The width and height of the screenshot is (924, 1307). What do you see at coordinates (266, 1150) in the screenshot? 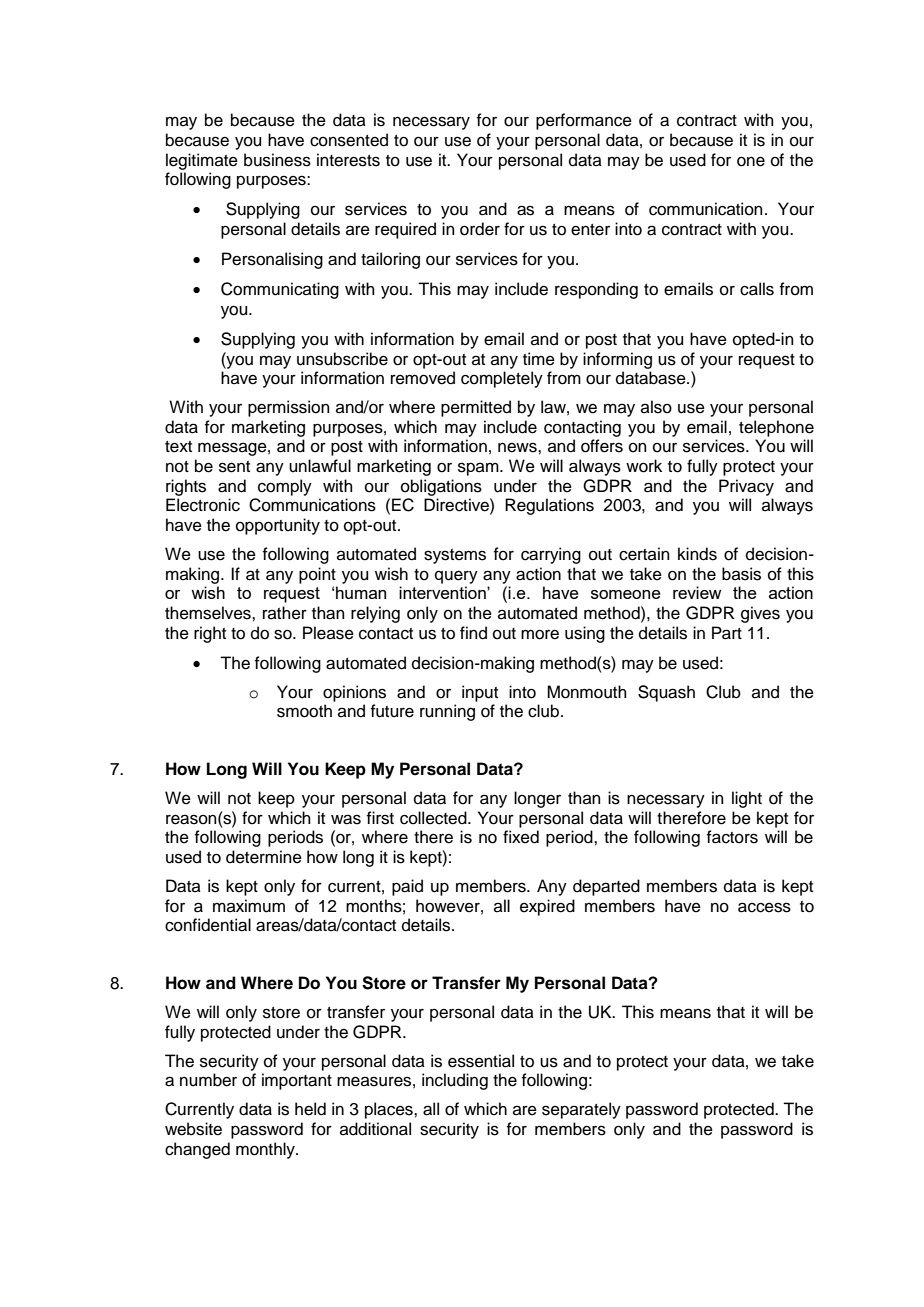
I see `monthly` at bounding box center [266, 1150].
